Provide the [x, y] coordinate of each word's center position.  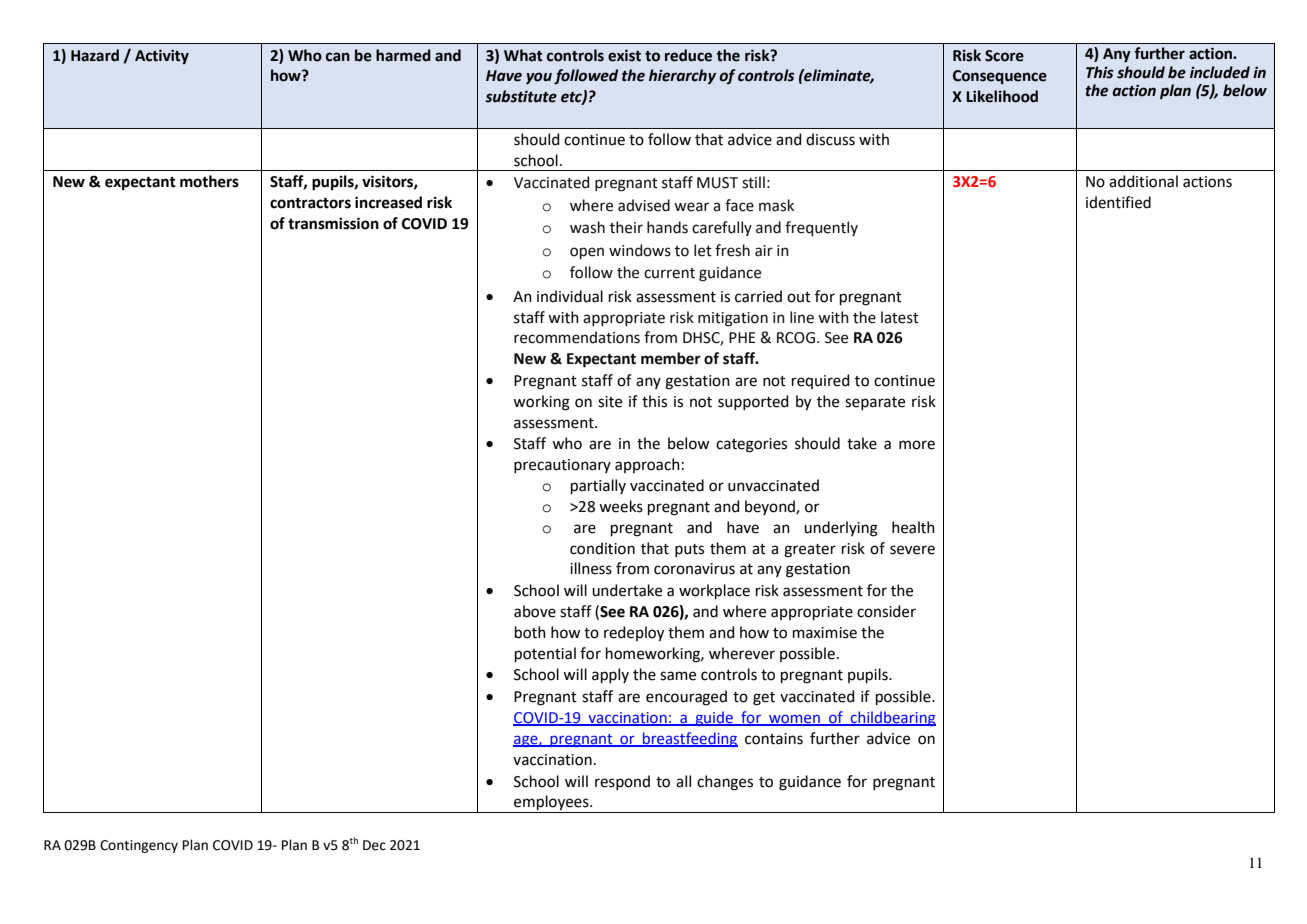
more [917, 445]
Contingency [139, 846]
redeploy [634, 634]
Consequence [1000, 77]
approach [647, 465]
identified [1118, 202]
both [530, 632]
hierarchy [682, 76]
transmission [333, 223]
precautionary [562, 466]
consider [886, 611]
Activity [162, 56]
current [669, 273]
